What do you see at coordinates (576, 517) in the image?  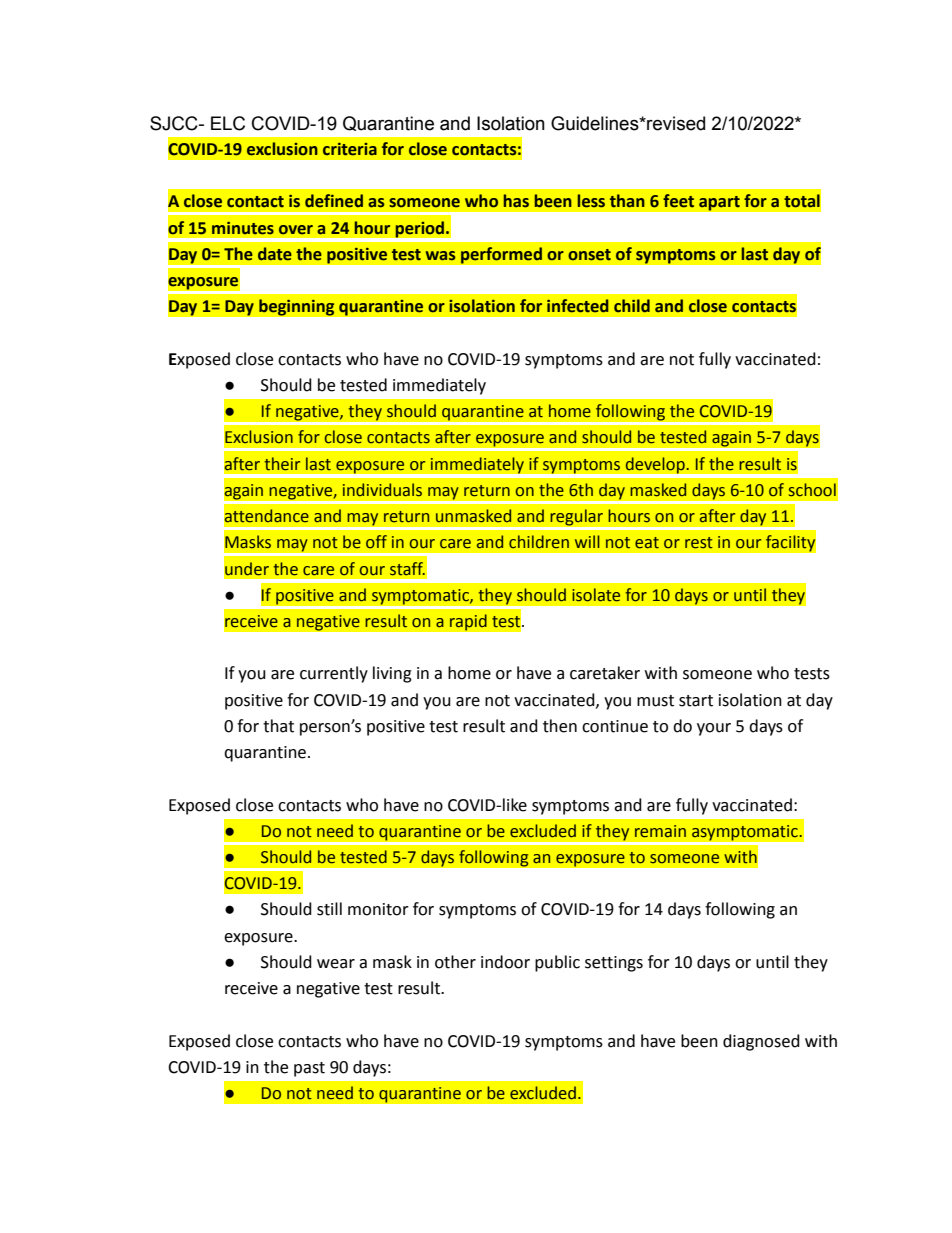 I see `regular` at bounding box center [576, 517].
